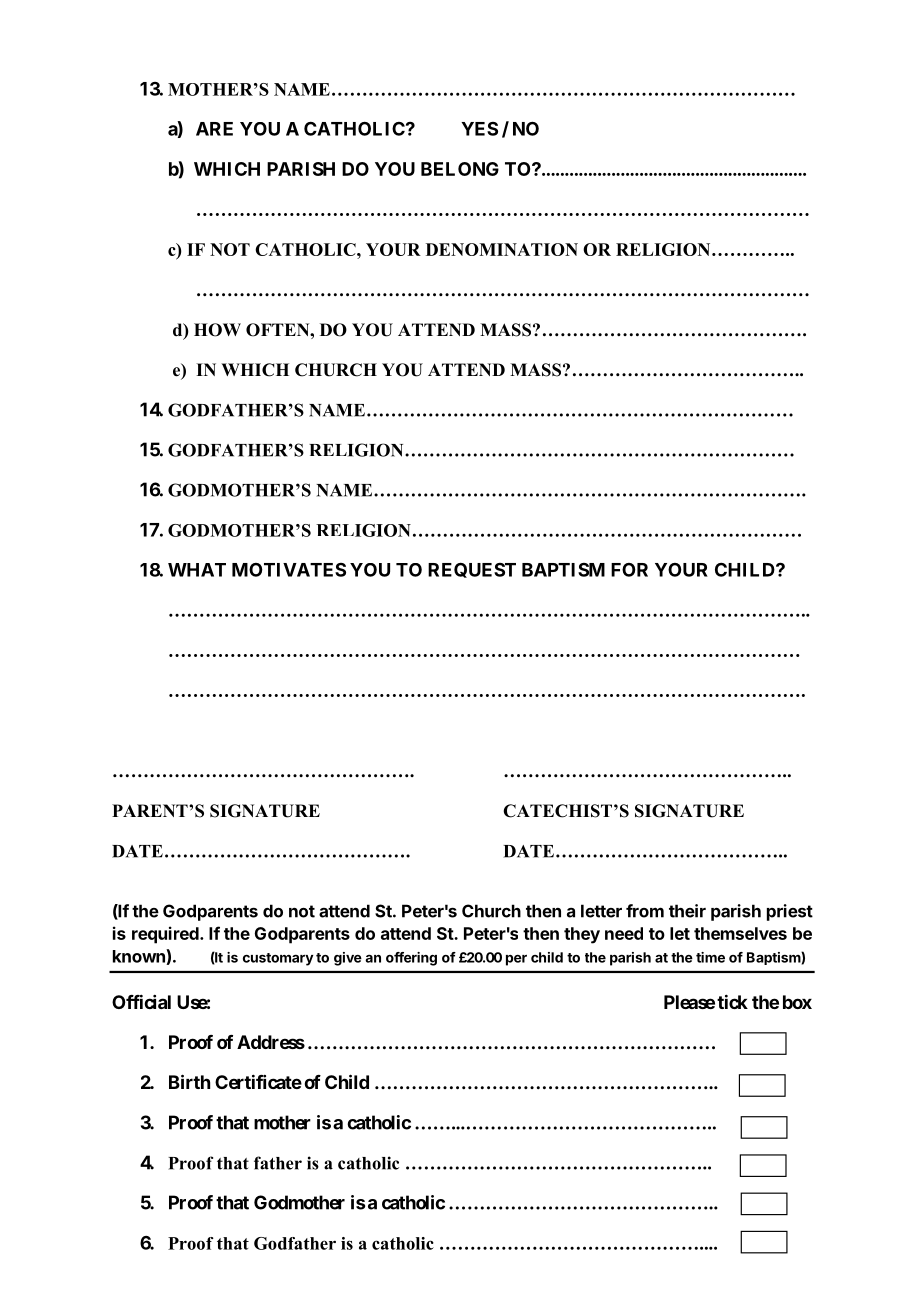 The width and height of the screenshot is (924, 1308). What do you see at coordinates (479, 129) in the screenshot?
I see `YES` at bounding box center [479, 129].
